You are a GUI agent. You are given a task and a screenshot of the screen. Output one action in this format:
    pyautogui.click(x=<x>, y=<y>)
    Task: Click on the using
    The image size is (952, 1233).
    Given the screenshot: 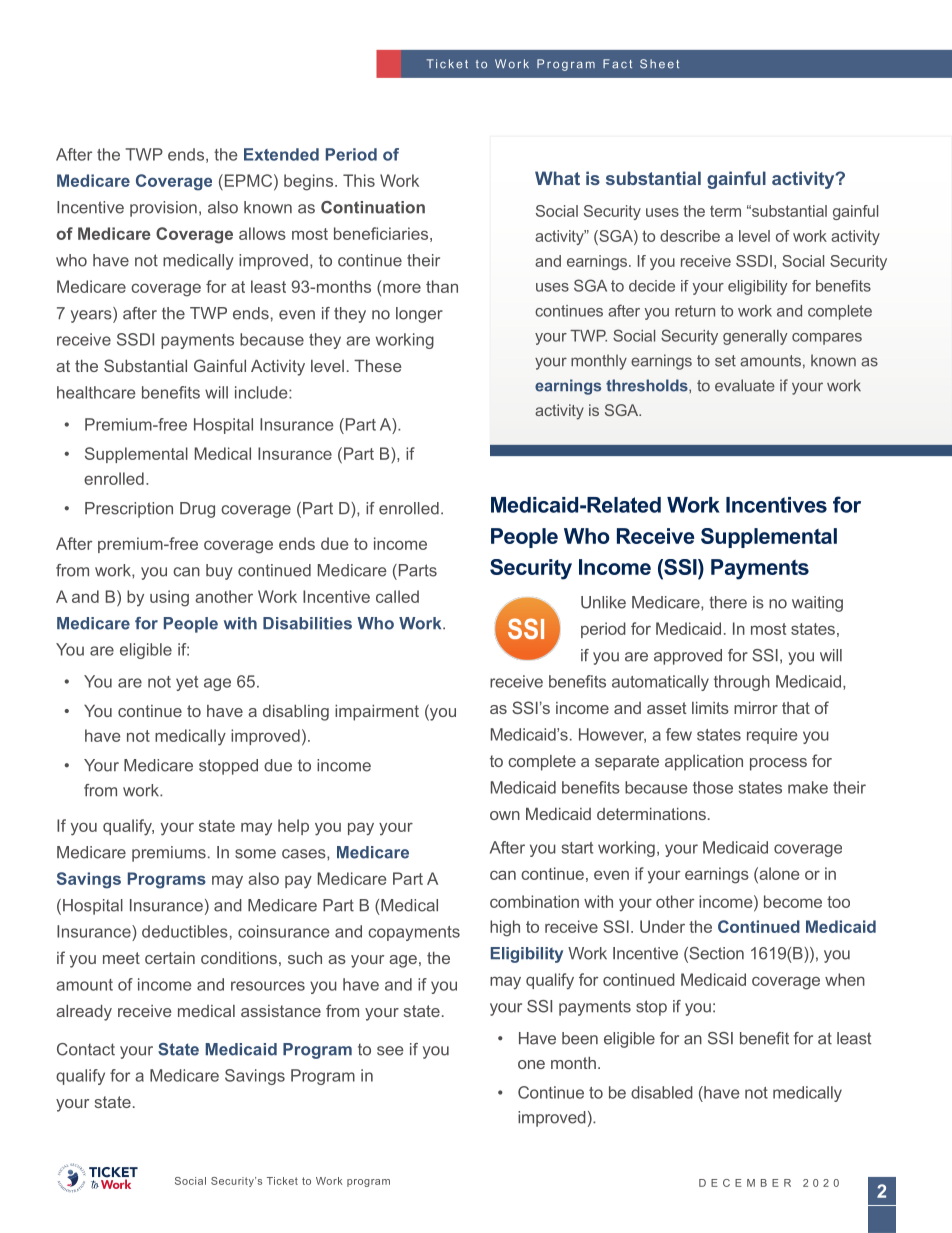 What is the action you would take?
    pyautogui.click(x=169, y=598)
